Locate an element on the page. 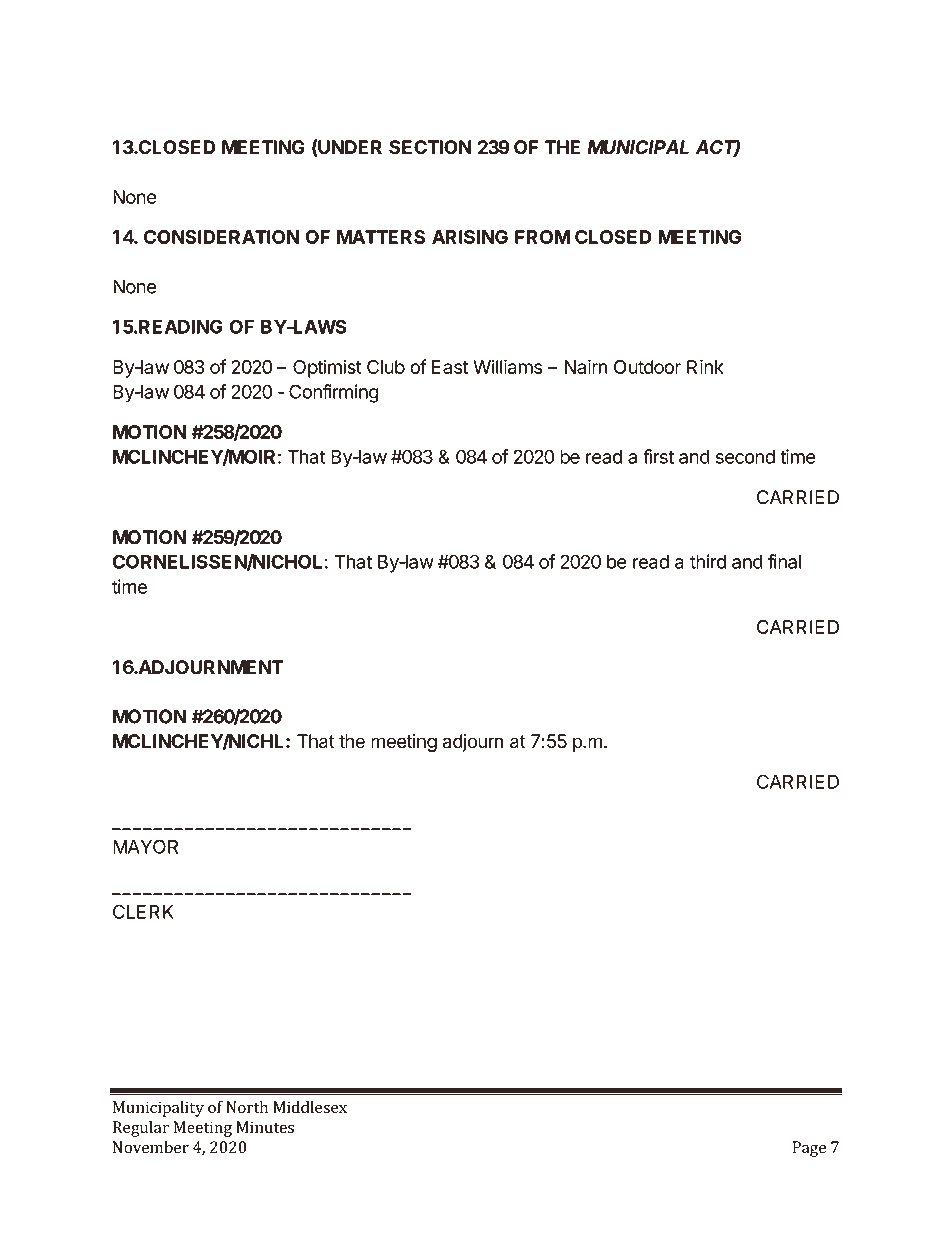 This document has height=1233, width=952. SECTION is located at coordinates (430, 147).
